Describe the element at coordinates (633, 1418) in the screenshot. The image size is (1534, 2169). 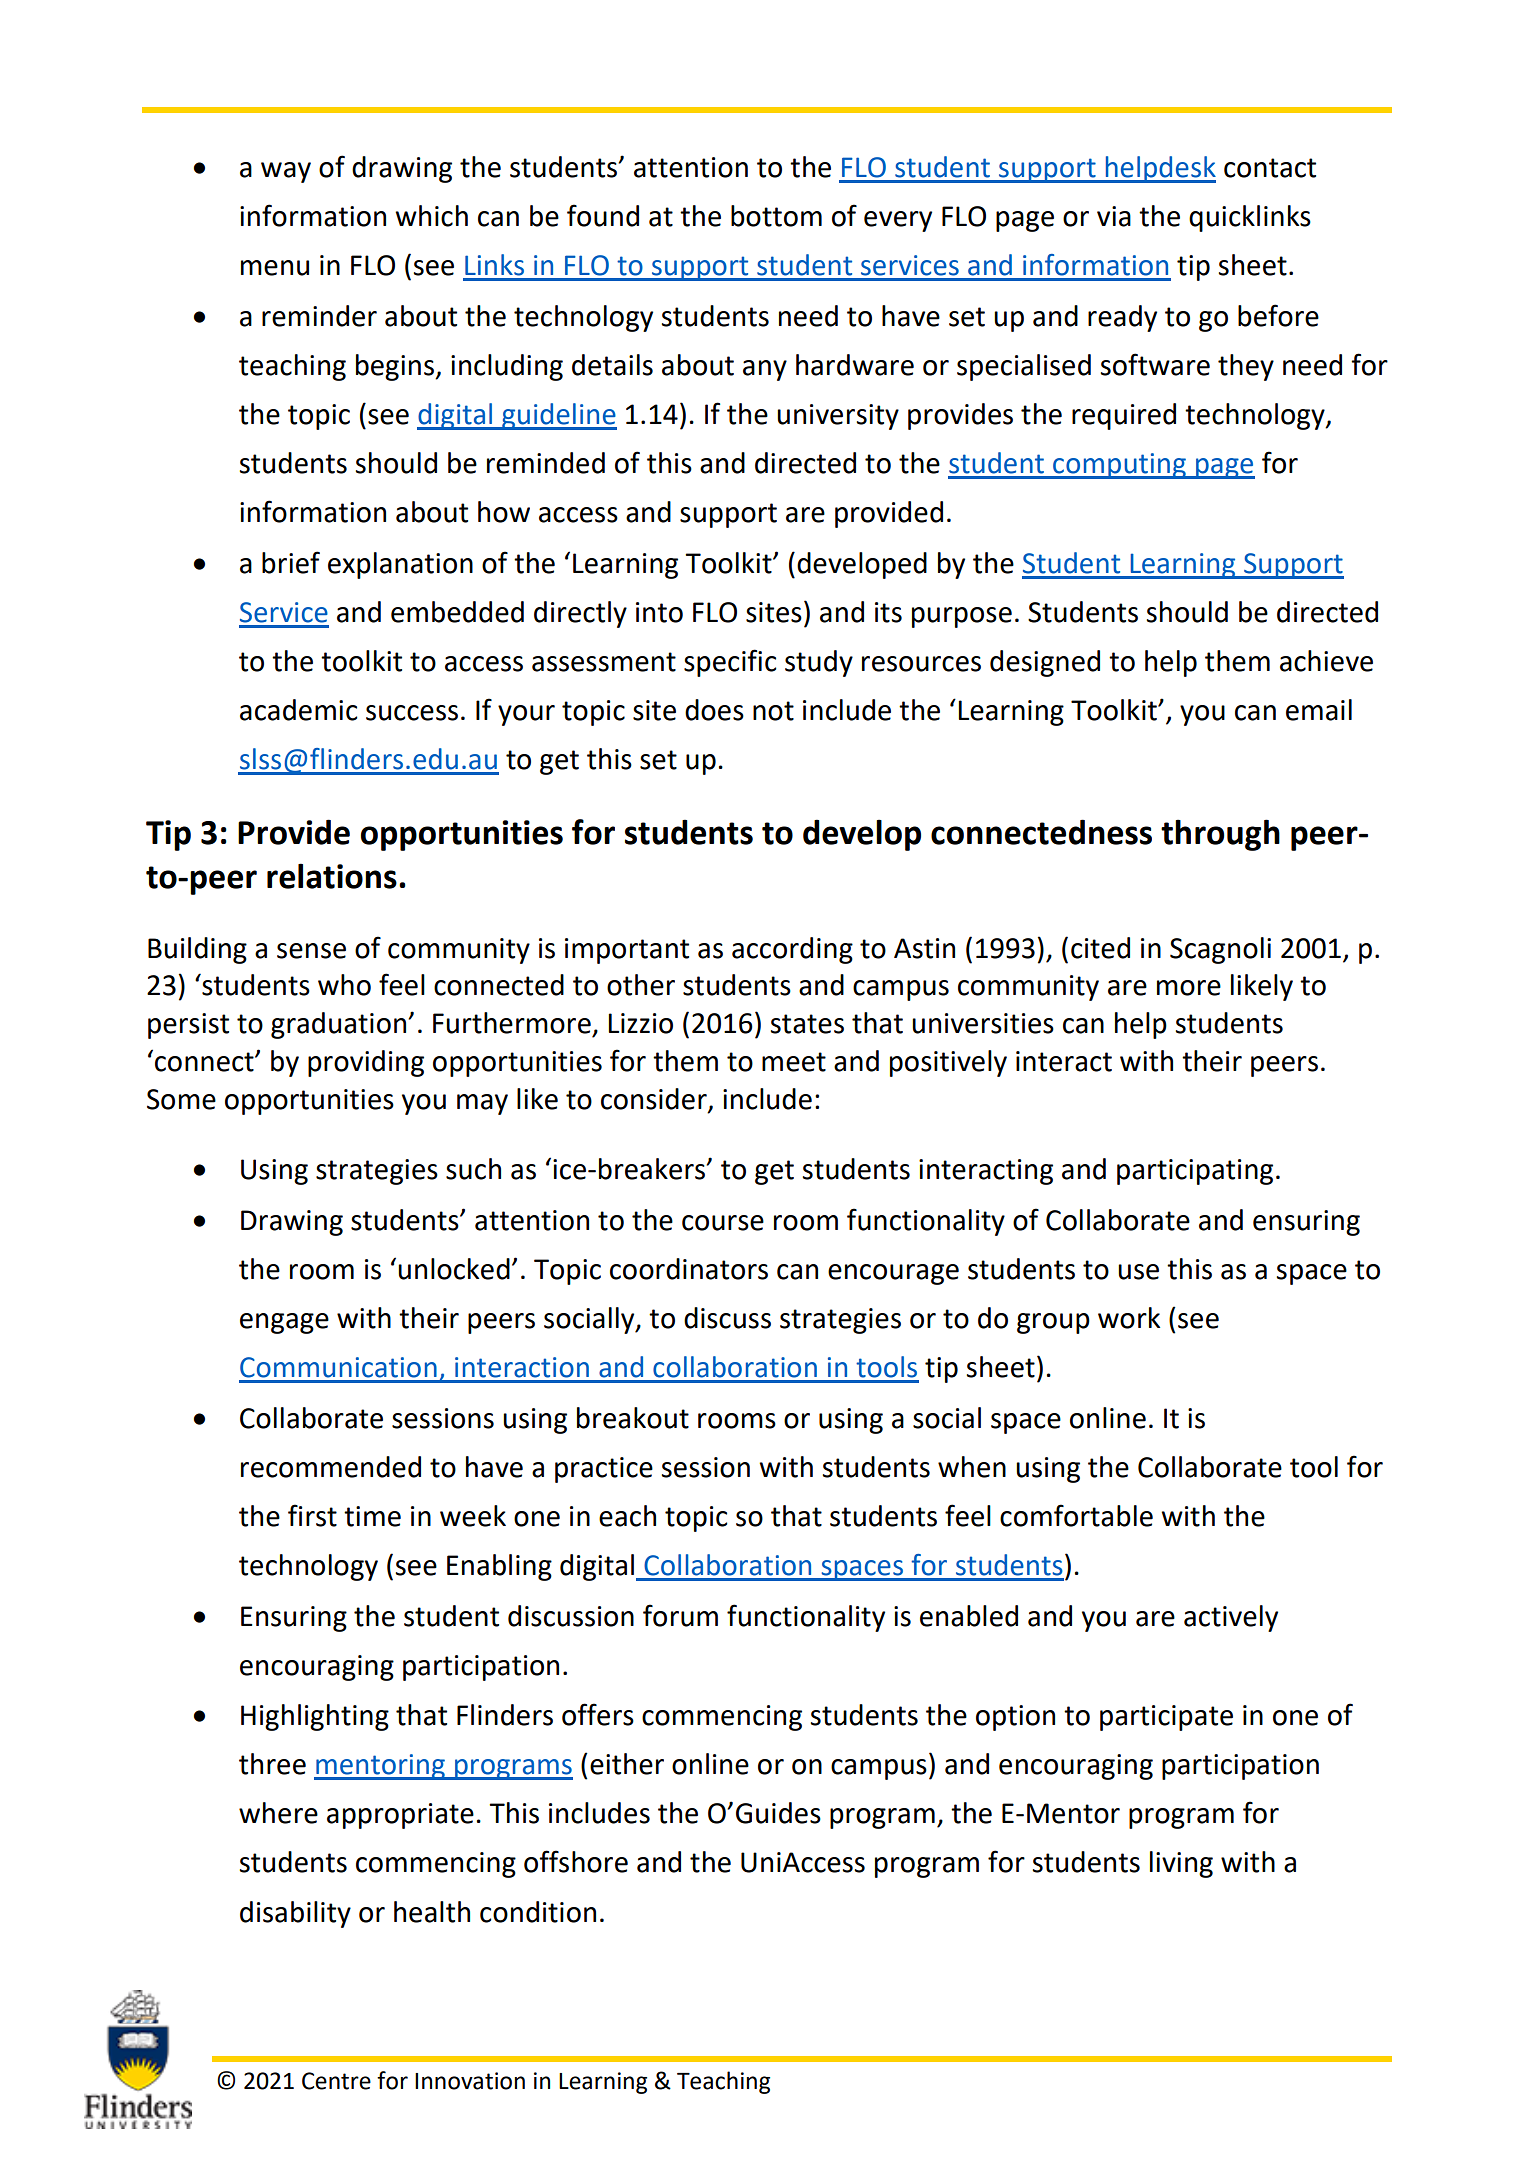
I see `breakout` at that location.
